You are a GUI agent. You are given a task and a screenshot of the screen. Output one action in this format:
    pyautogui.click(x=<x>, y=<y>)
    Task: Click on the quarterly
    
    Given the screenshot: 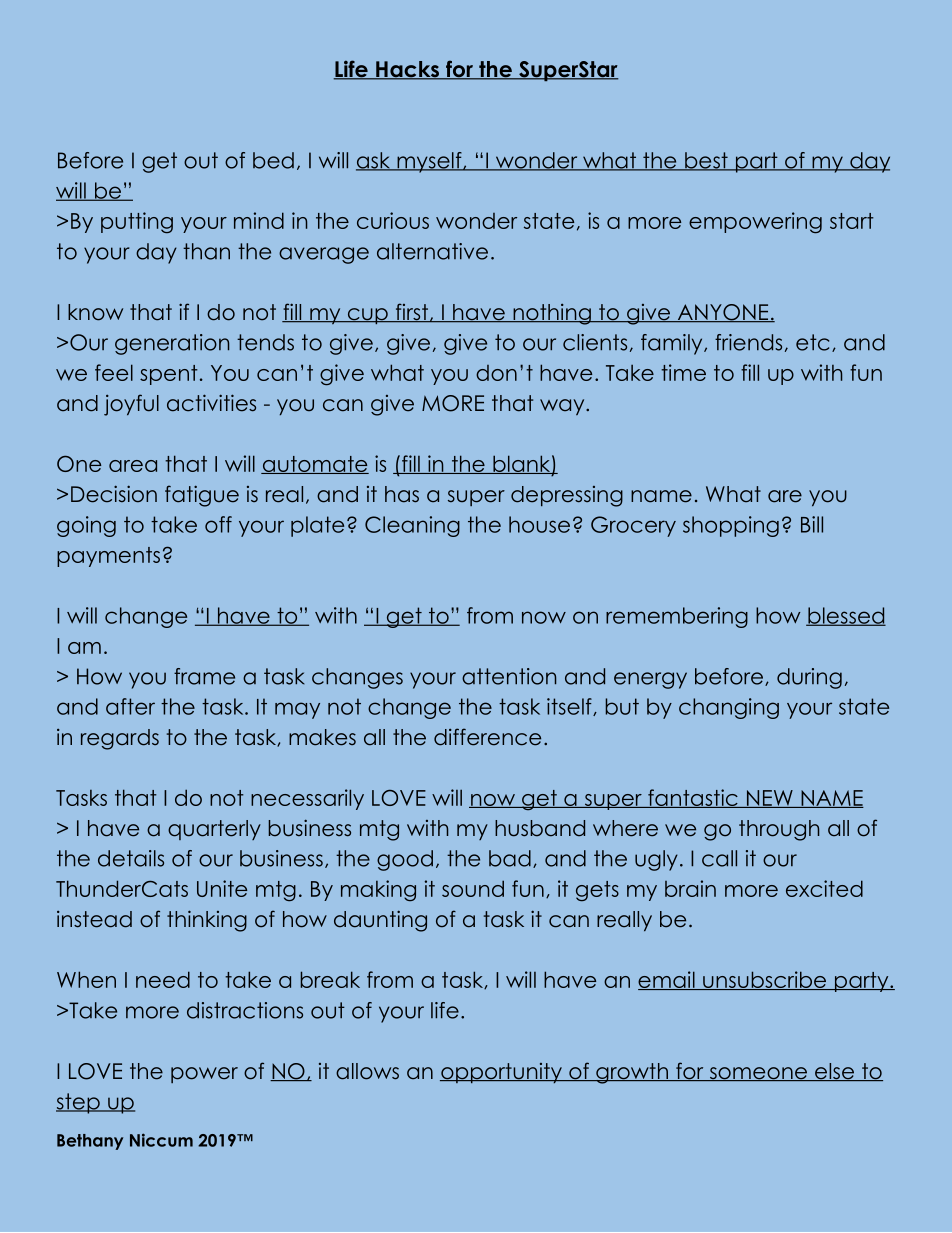 What is the action you would take?
    pyautogui.click(x=214, y=830)
